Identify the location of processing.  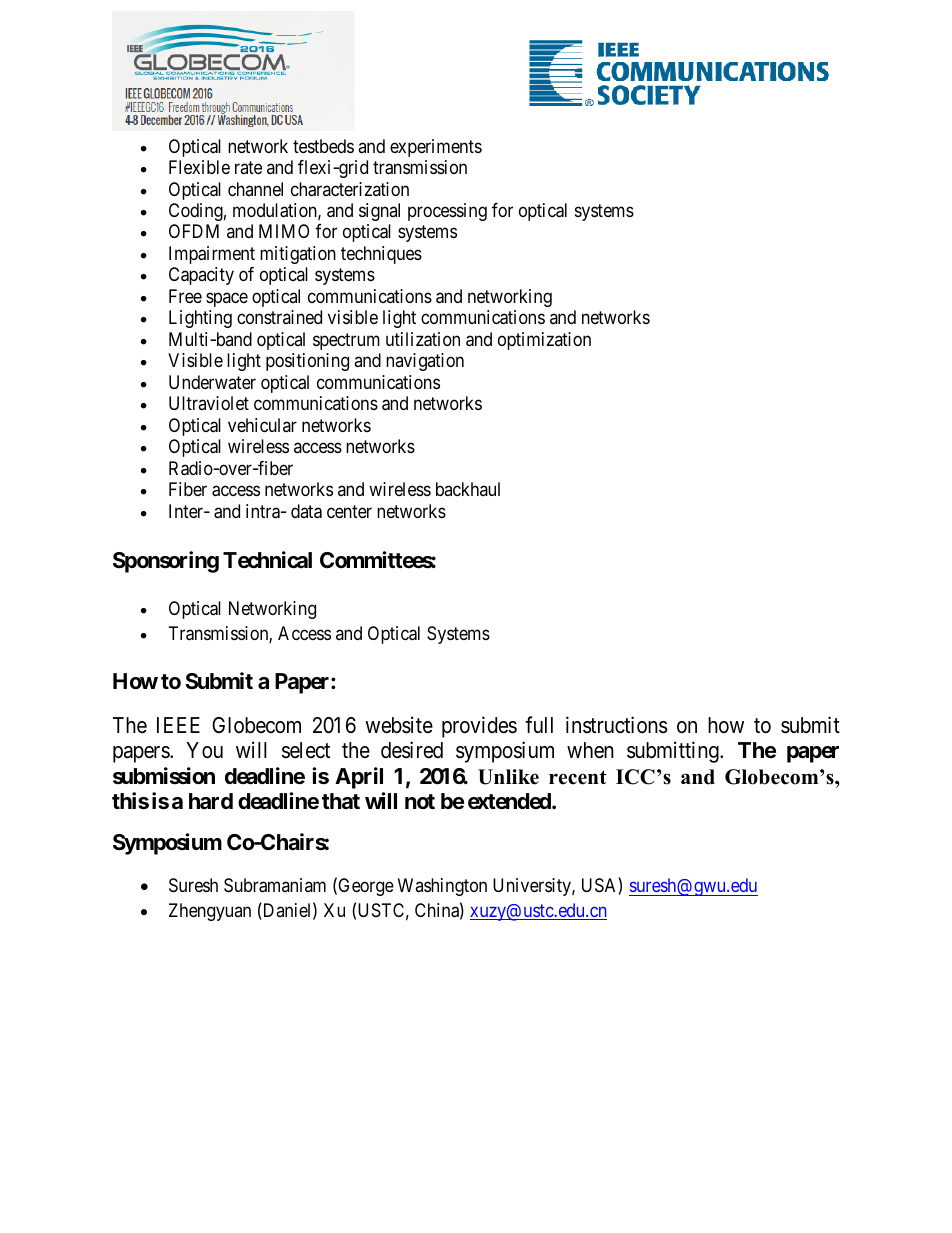
(447, 212).
